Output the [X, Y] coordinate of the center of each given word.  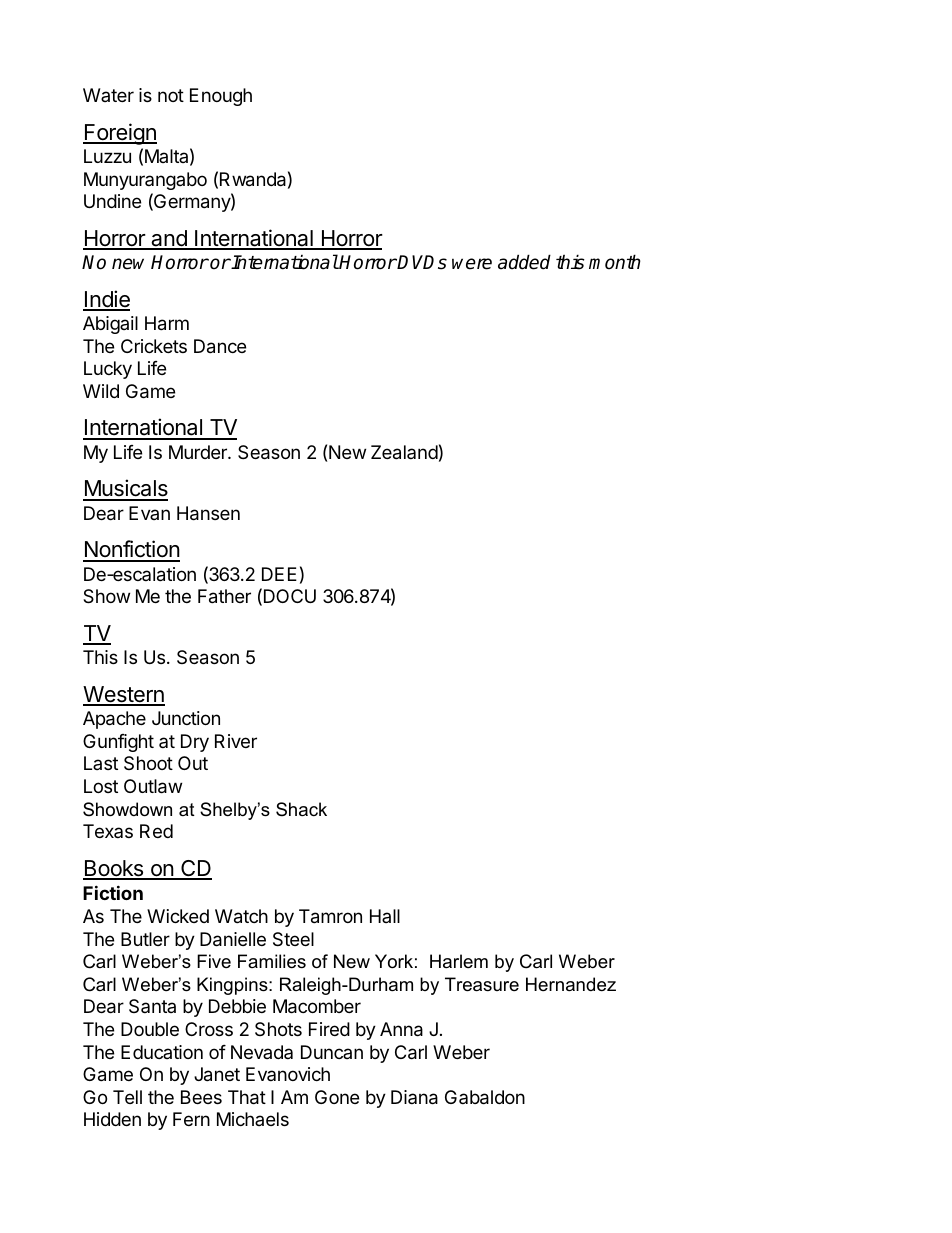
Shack [301, 809]
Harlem [459, 961]
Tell [127, 1097]
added [524, 262]
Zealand [404, 452]
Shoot [148, 763]
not [171, 95]
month [615, 262]
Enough [221, 97]
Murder [199, 452]
